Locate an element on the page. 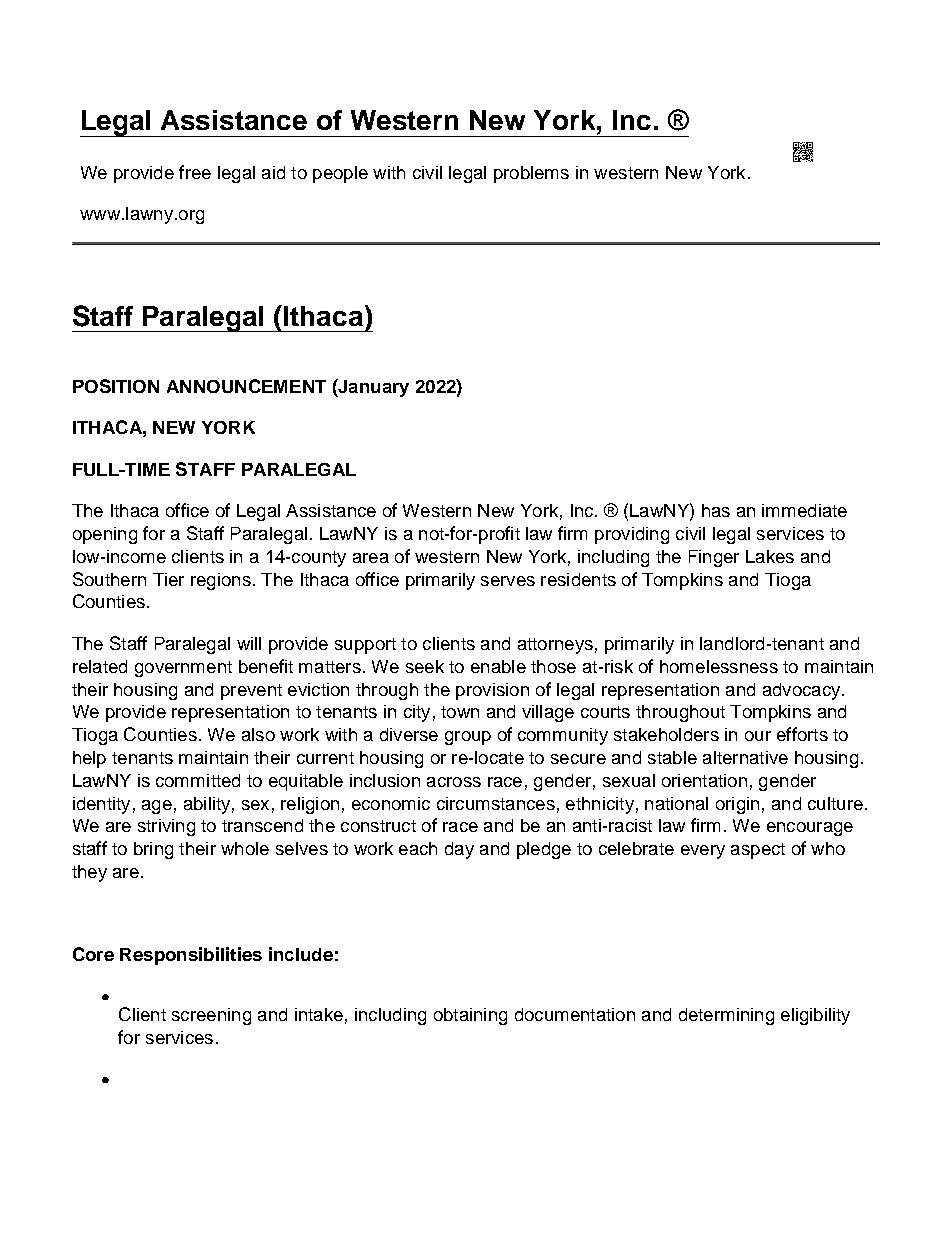  ANNOUNCEMENT is located at coordinates (246, 386).
